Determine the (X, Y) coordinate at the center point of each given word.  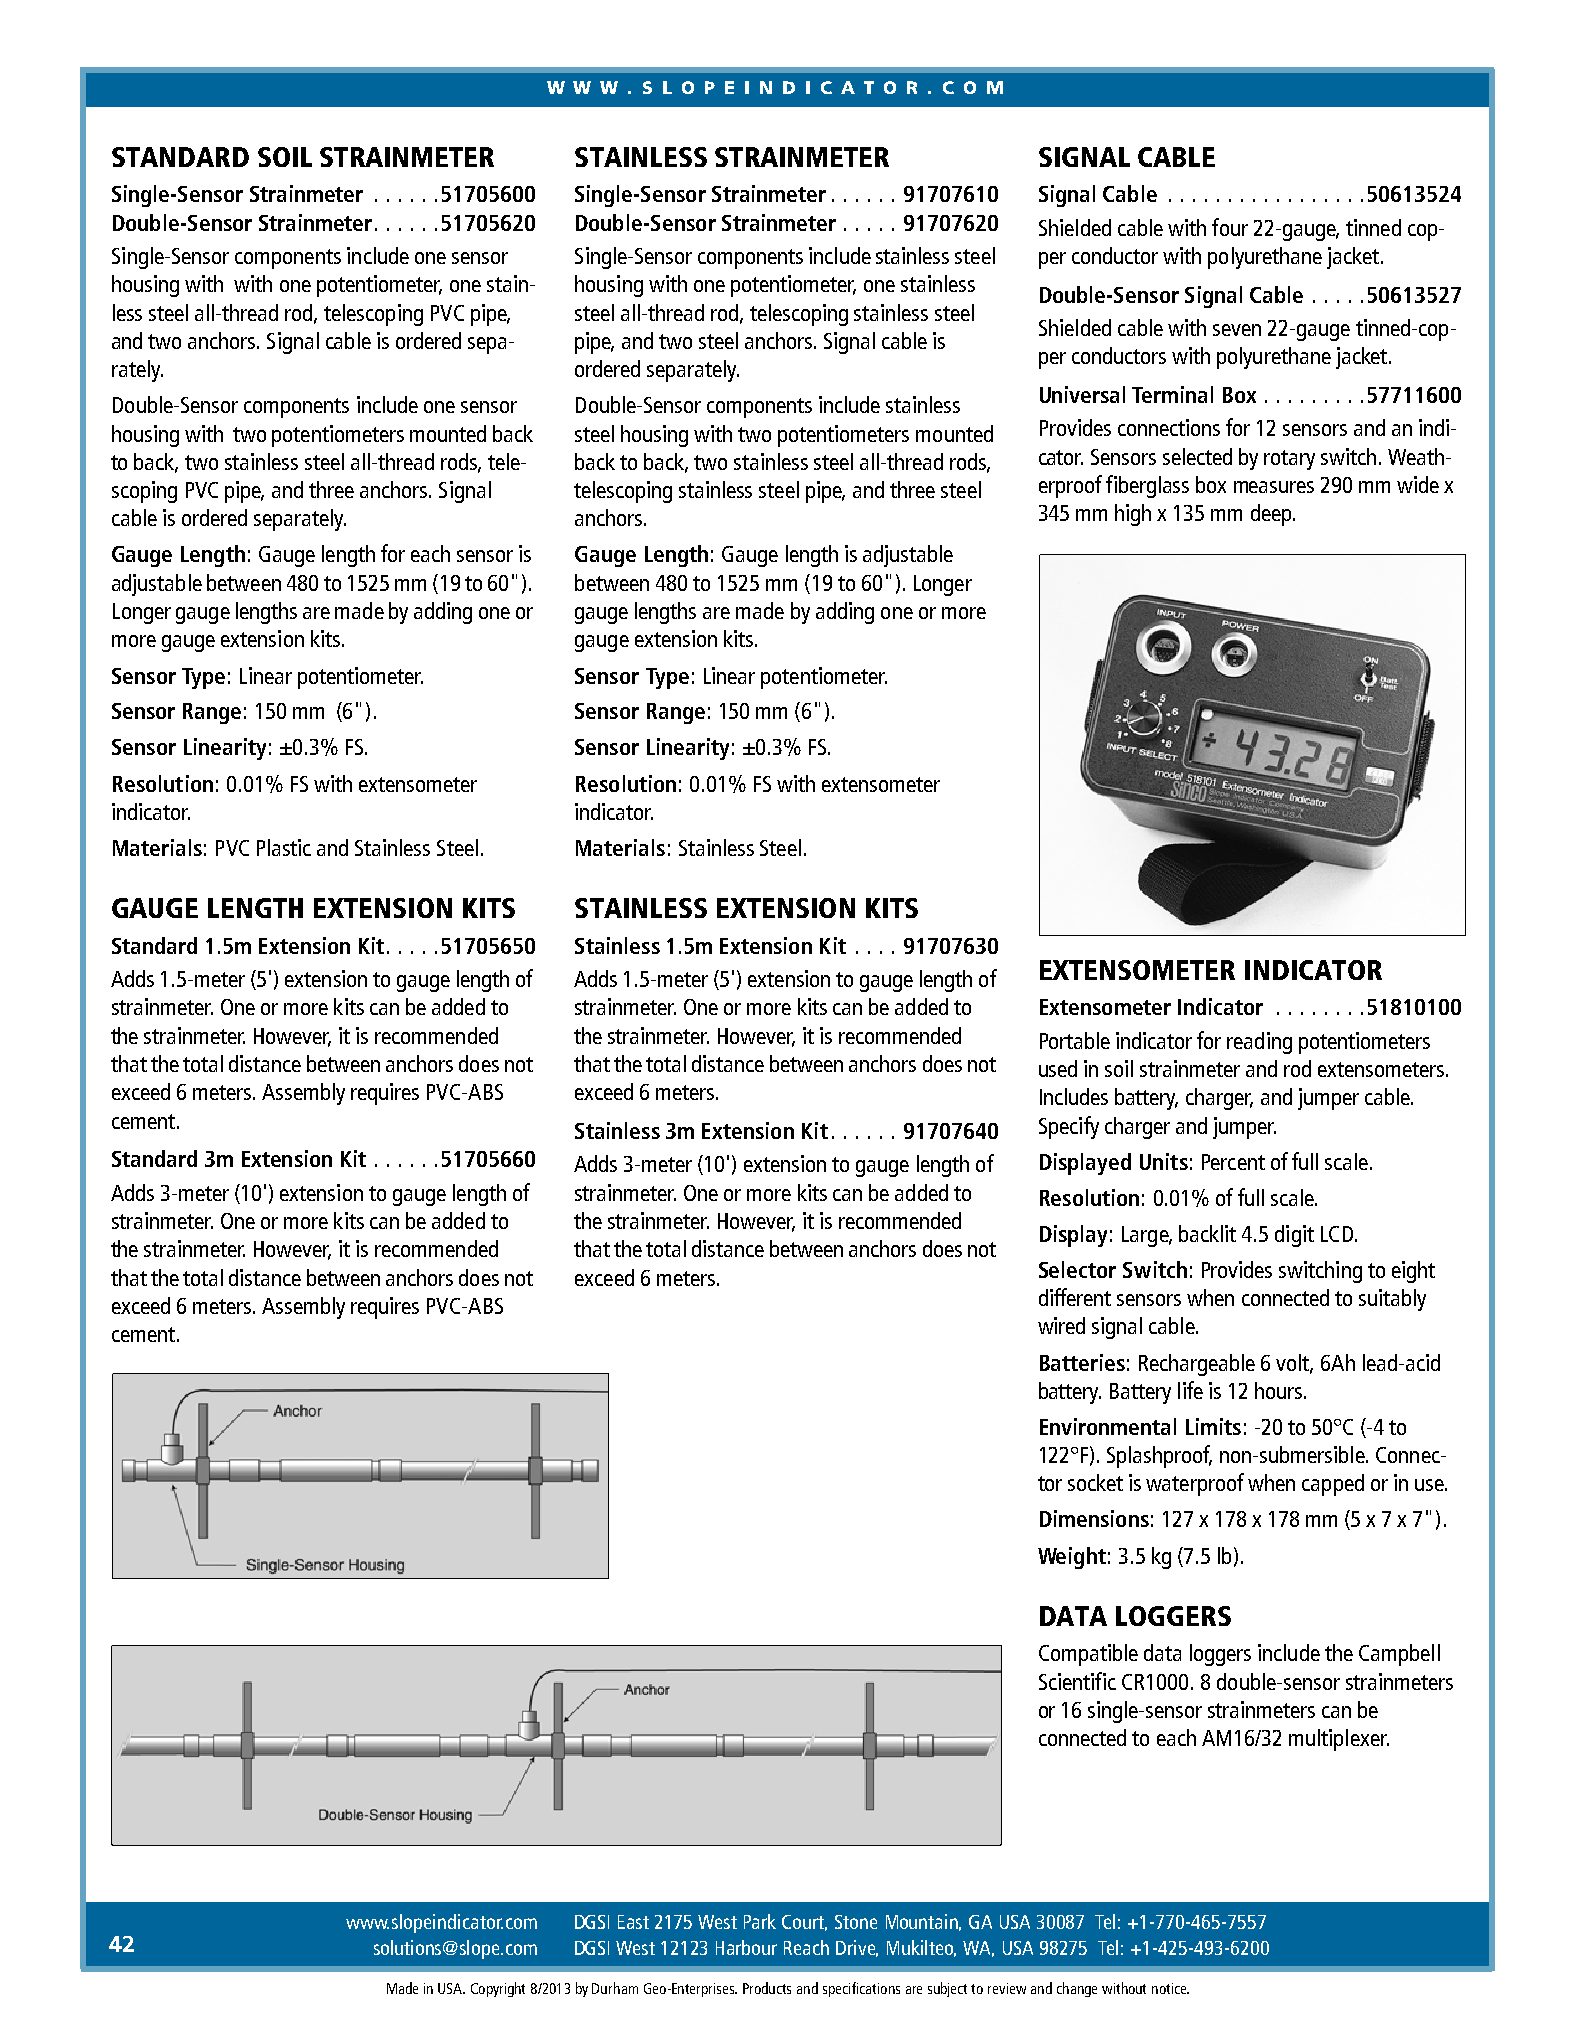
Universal (1082, 394)
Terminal (1172, 394)
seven (1237, 330)
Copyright (498, 1989)
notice (1170, 1988)
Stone (856, 1922)
